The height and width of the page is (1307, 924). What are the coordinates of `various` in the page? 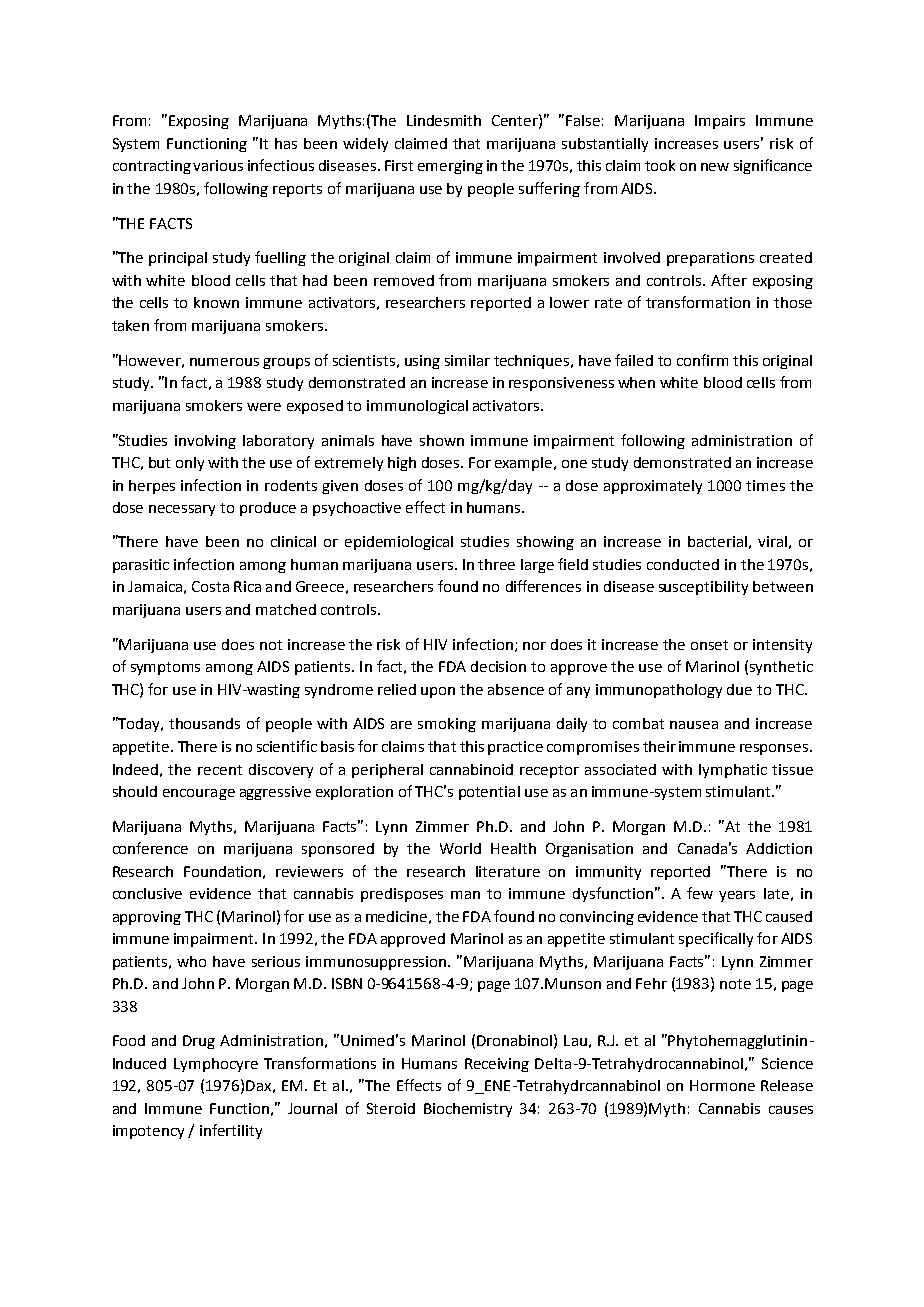 It's located at (218, 165).
